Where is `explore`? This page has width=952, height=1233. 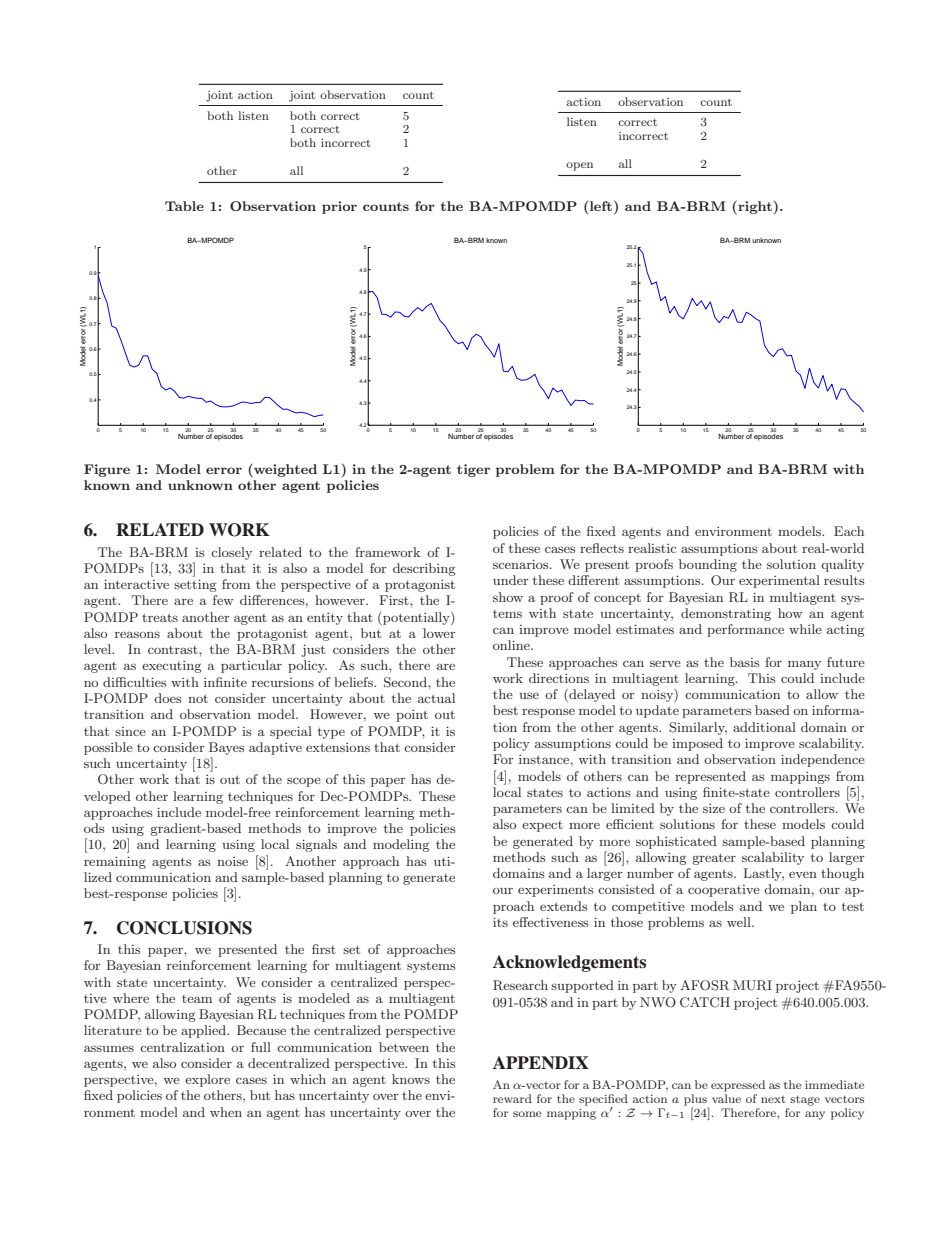 explore is located at coordinates (207, 1080).
